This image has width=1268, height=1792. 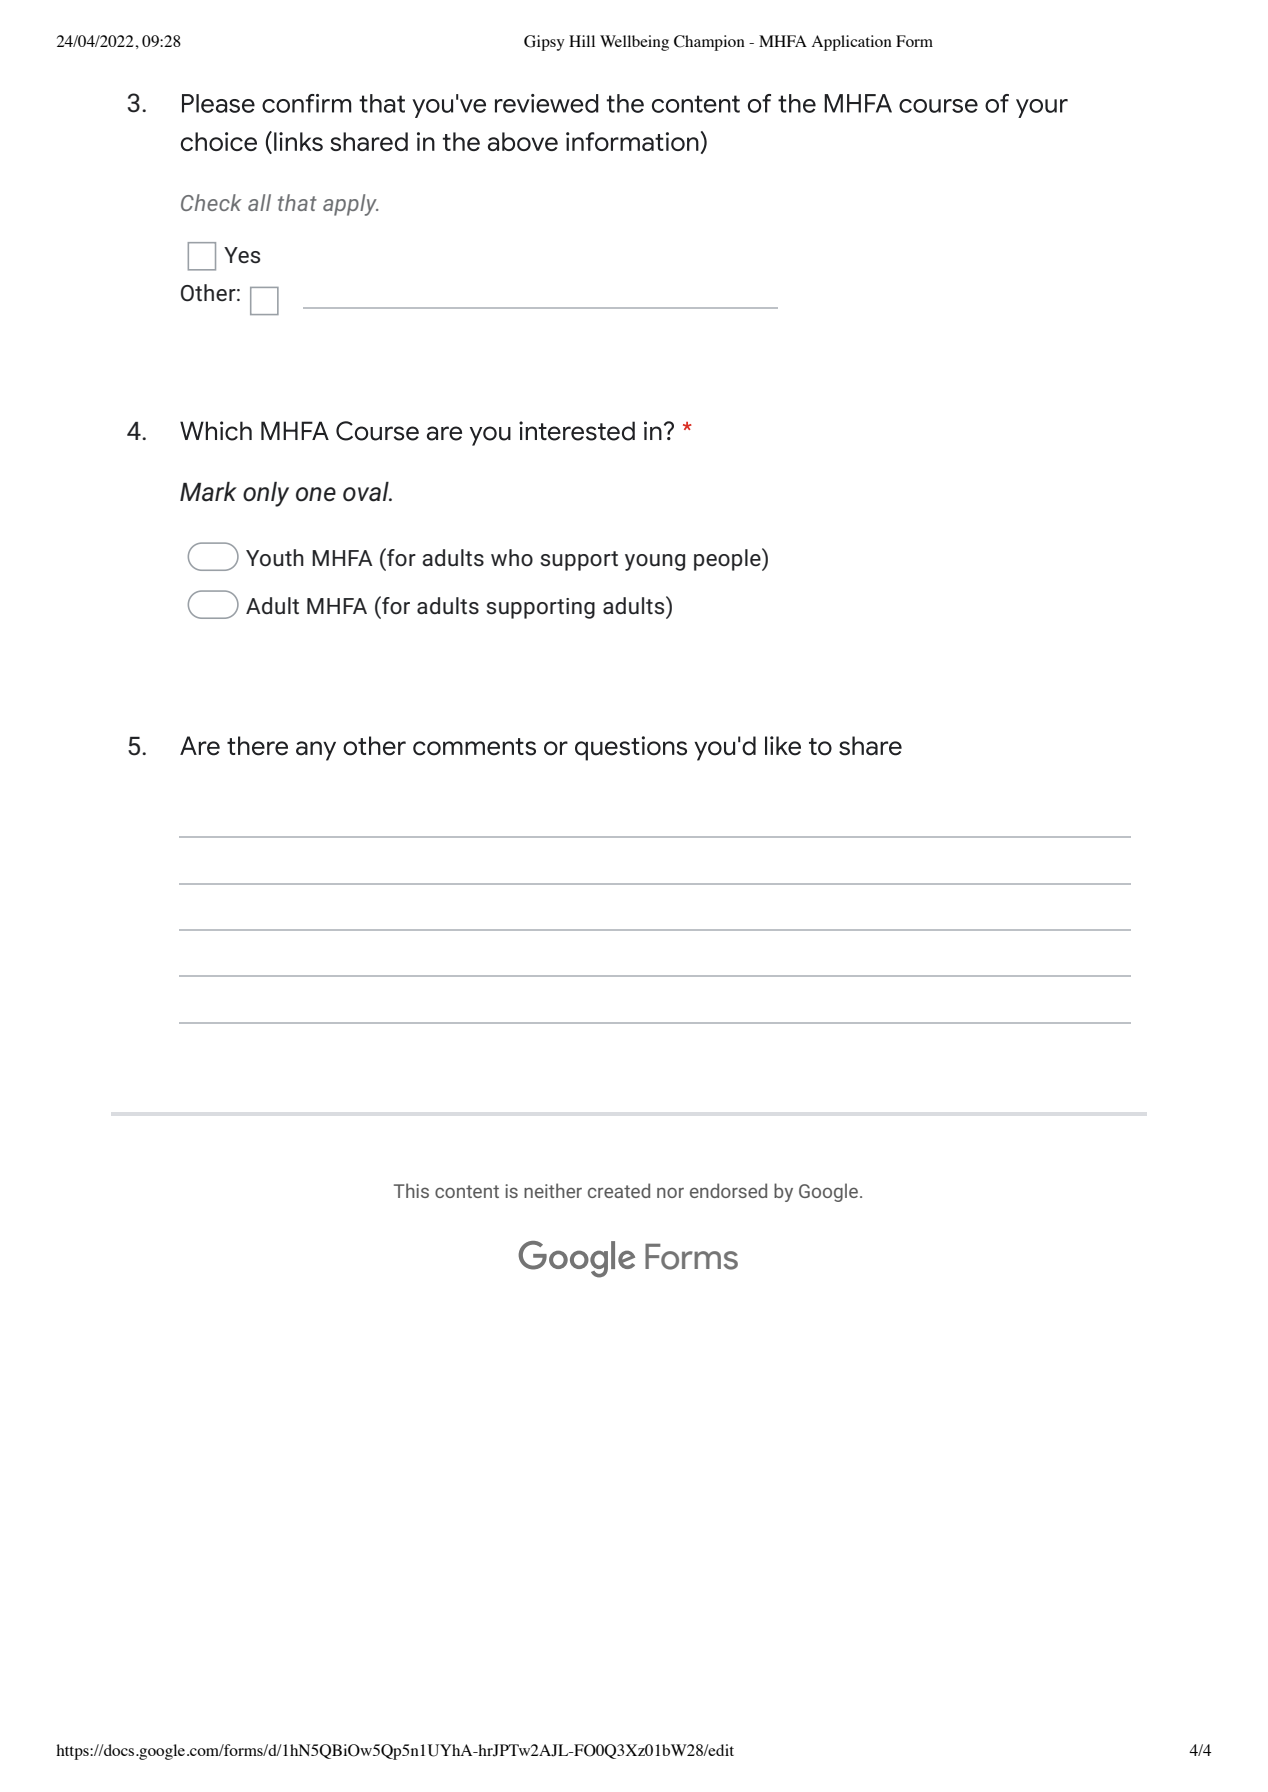 What do you see at coordinates (275, 558) in the image?
I see `Youth` at bounding box center [275, 558].
